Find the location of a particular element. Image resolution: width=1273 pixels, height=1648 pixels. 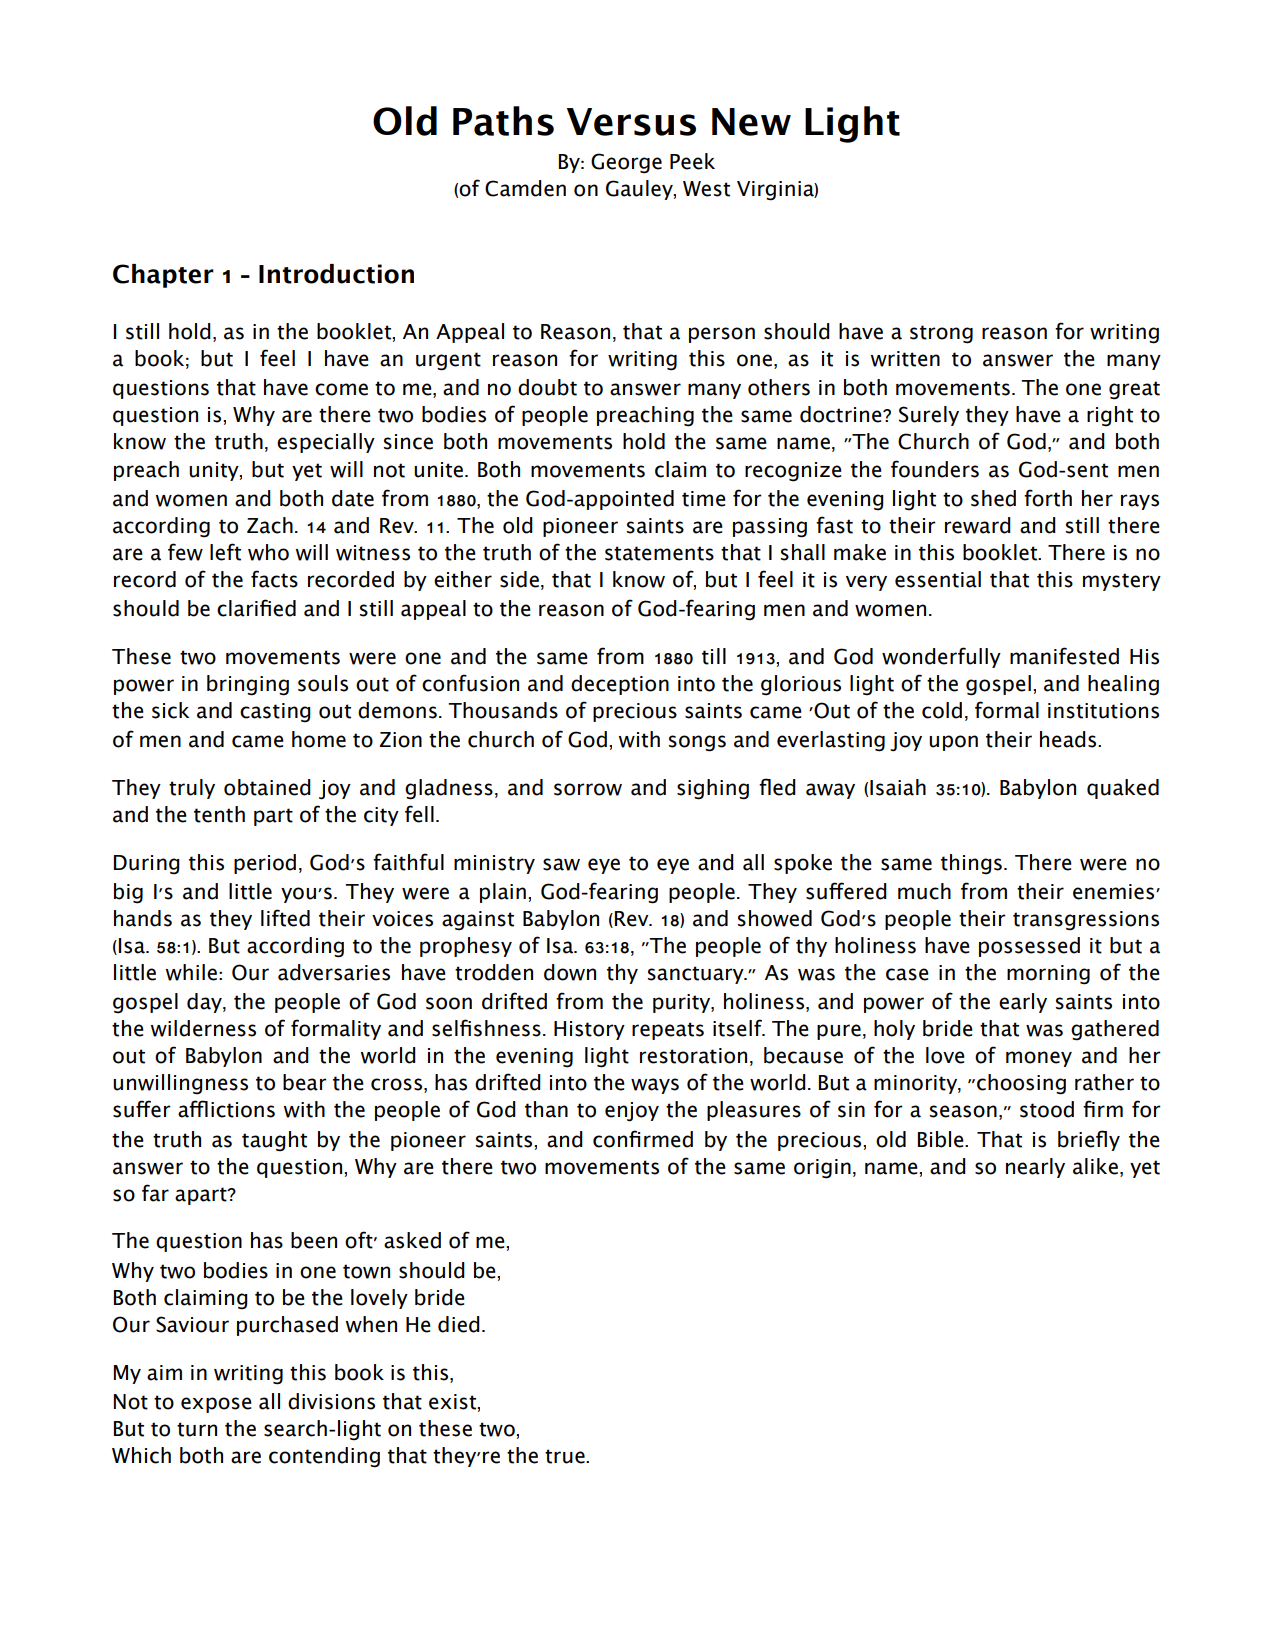

heads is located at coordinates (1069, 739).
